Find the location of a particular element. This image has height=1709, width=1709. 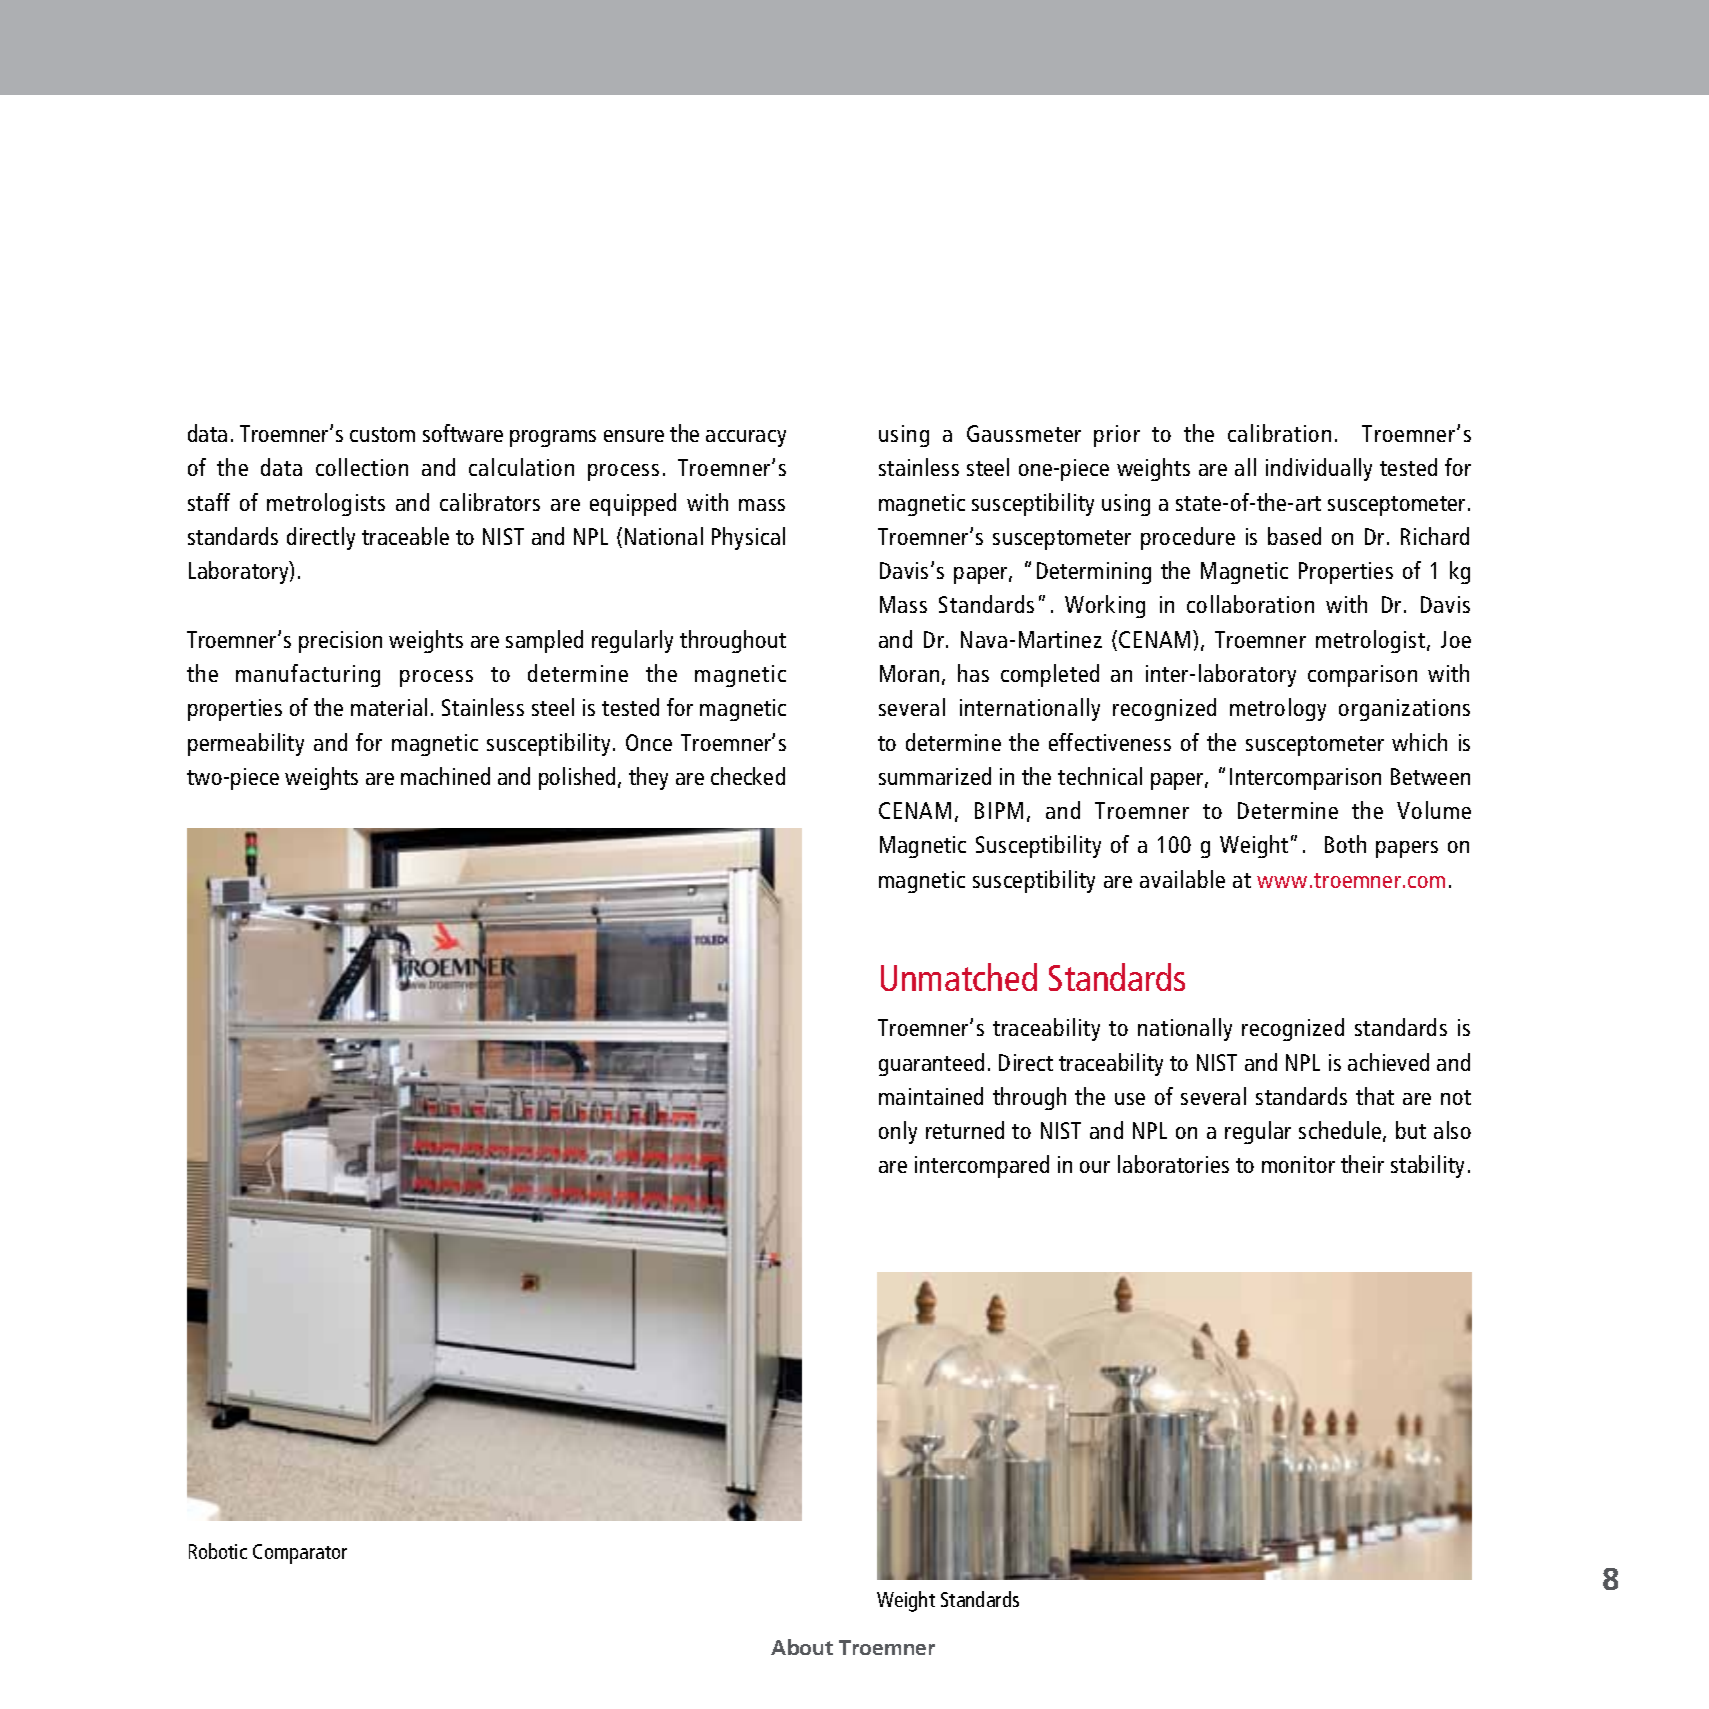

Moran is located at coordinates (909, 673).
